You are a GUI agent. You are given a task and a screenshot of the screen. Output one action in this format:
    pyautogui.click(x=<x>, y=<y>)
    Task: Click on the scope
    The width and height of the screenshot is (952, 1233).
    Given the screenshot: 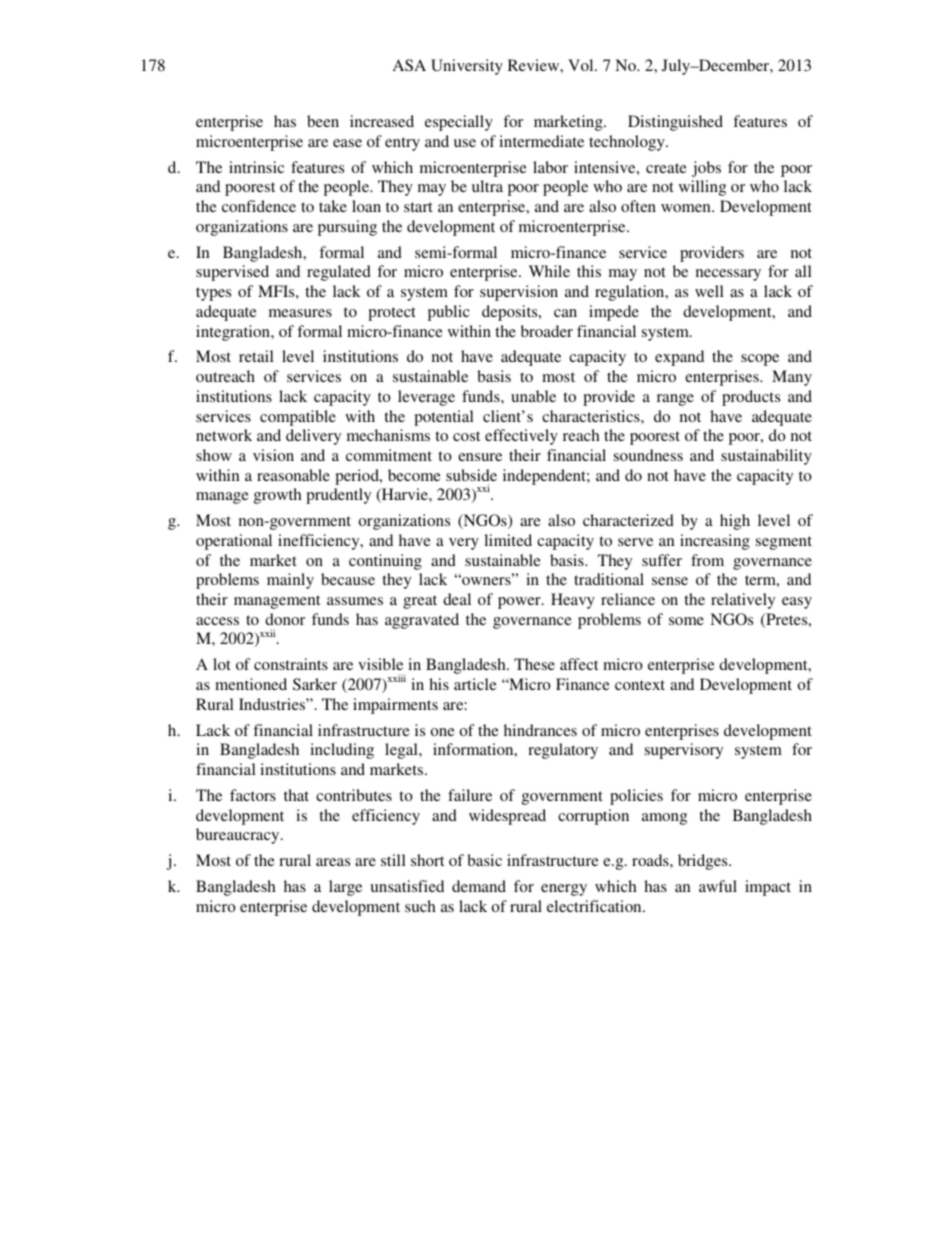 What is the action you would take?
    pyautogui.click(x=760, y=360)
